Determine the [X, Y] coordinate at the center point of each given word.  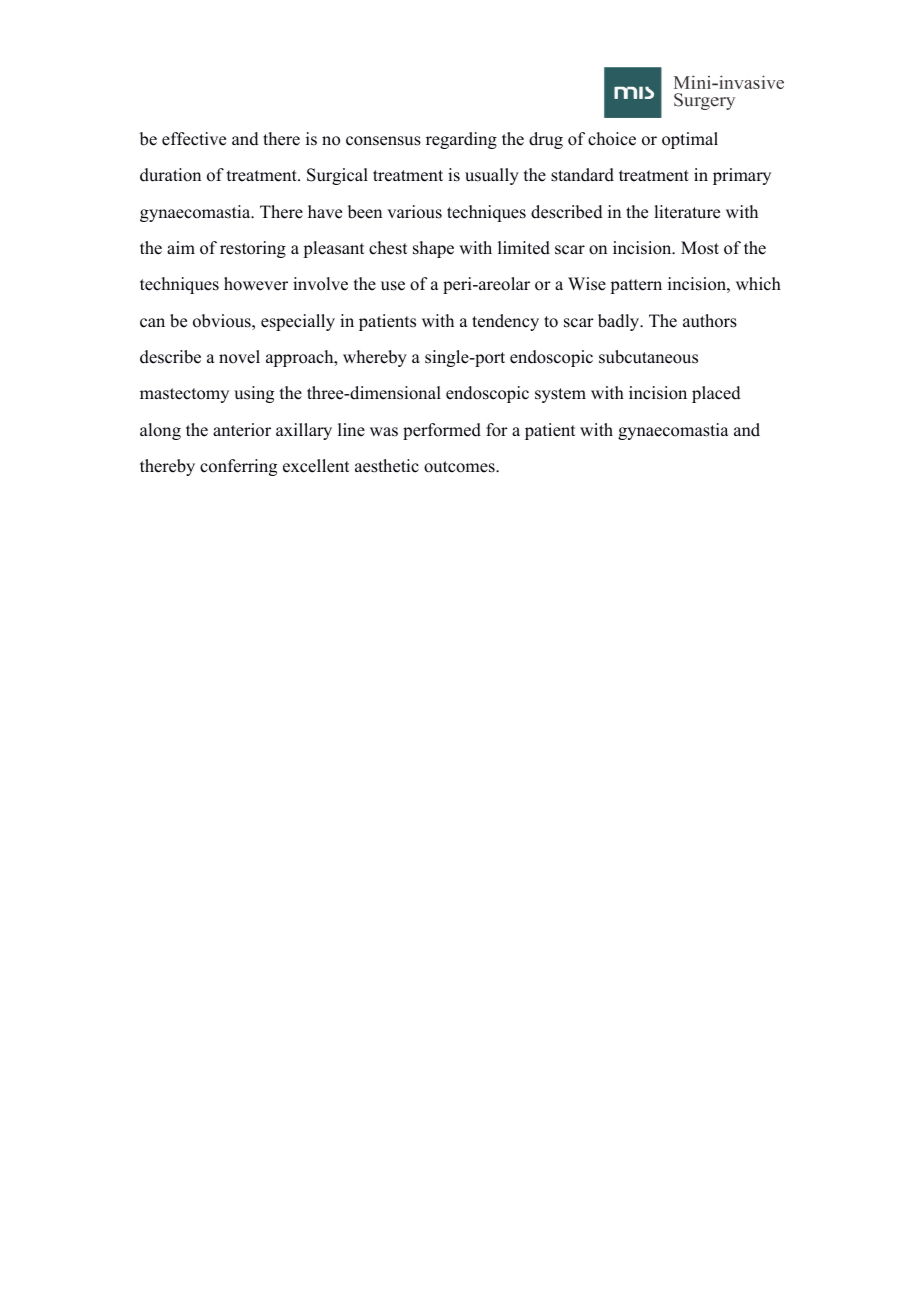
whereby [375, 358]
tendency [505, 322]
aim [181, 247]
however [256, 284]
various [414, 212]
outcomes [460, 467]
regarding [461, 140]
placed [716, 394]
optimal [690, 140]
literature [687, 212]
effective [194, 139]
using [254, 394]
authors [710, 321]
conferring [238, 467]
